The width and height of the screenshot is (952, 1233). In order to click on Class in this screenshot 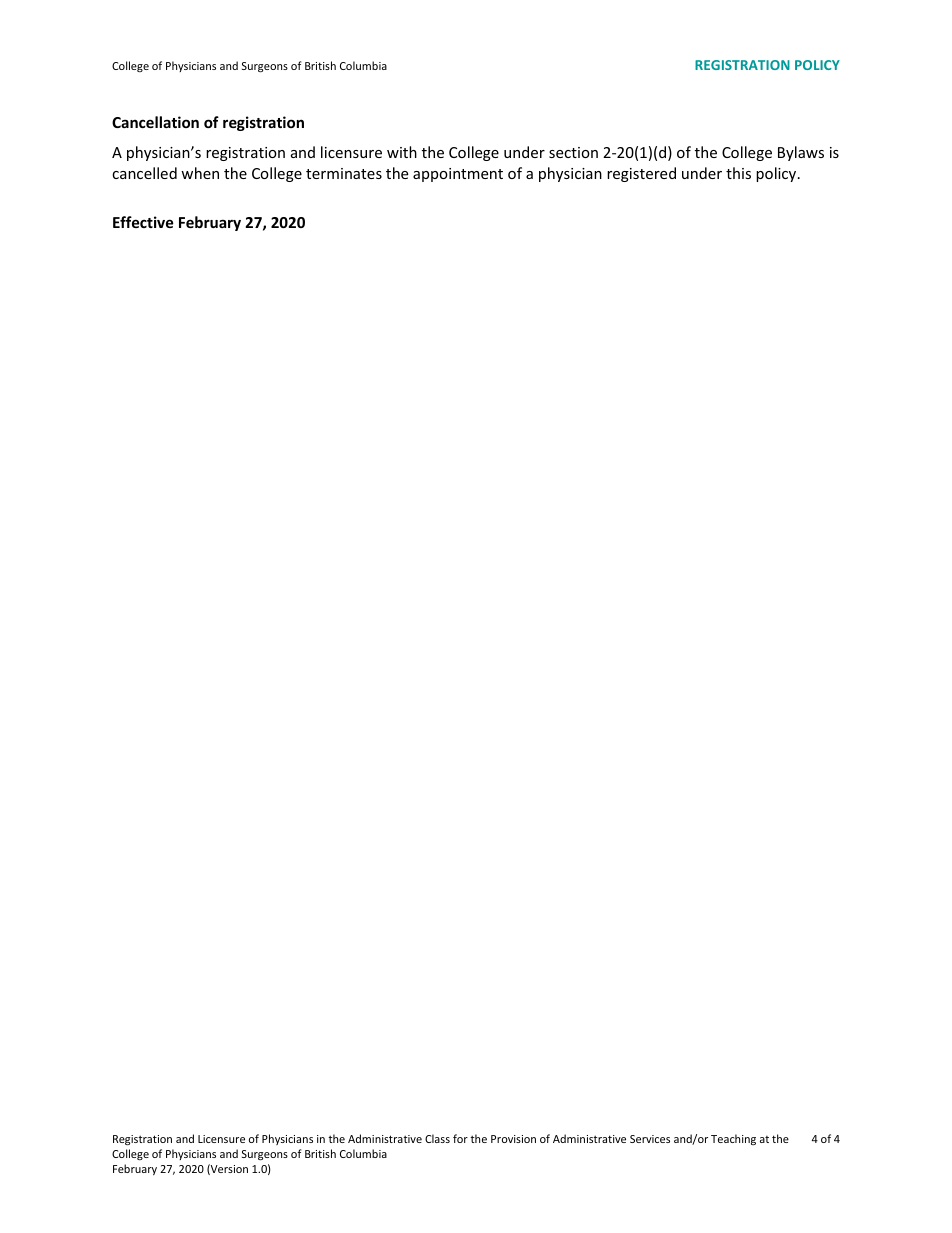, I will do `click(437, 1138)`.
